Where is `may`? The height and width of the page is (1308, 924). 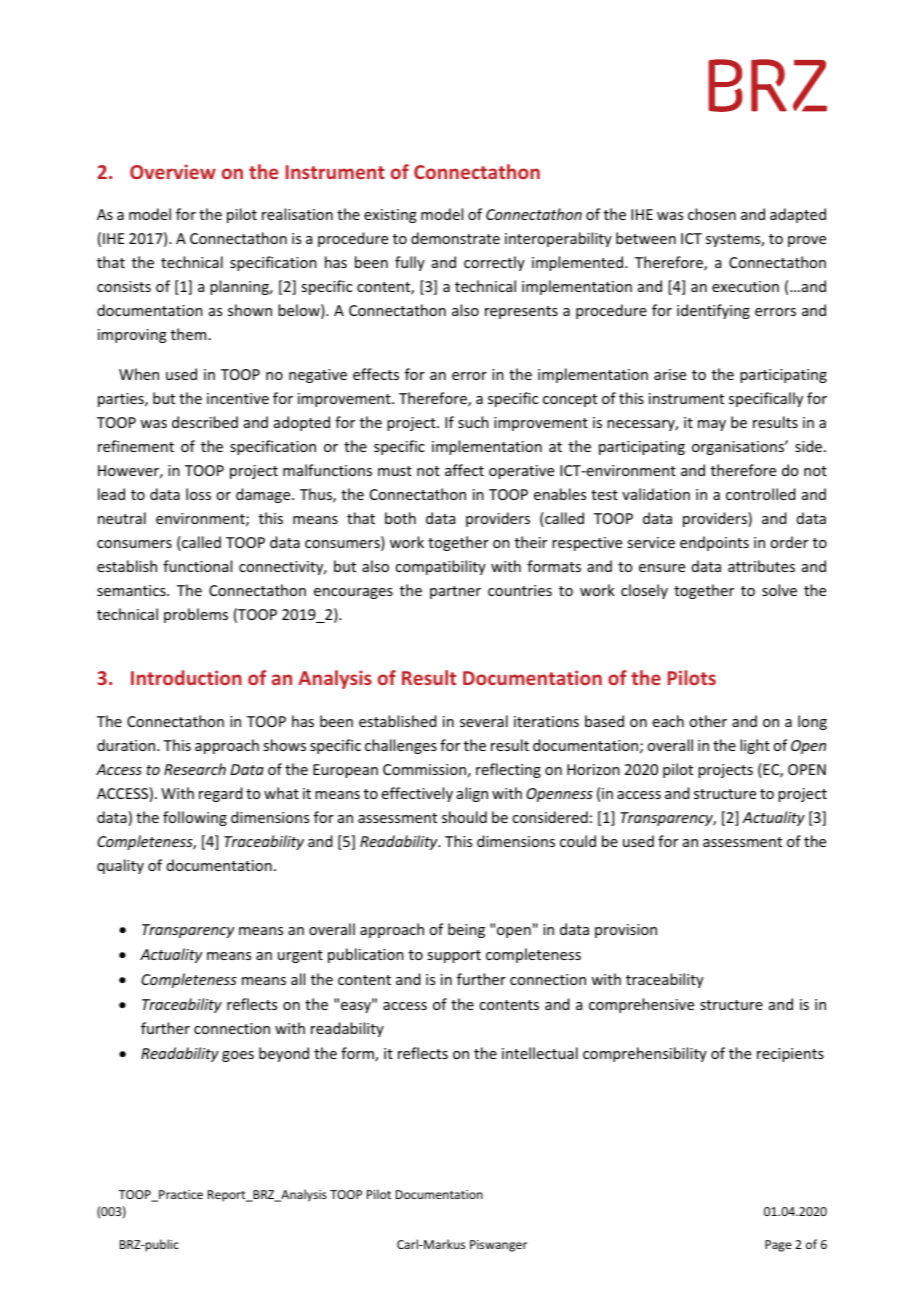 may is located at coordinates (712, 425).
